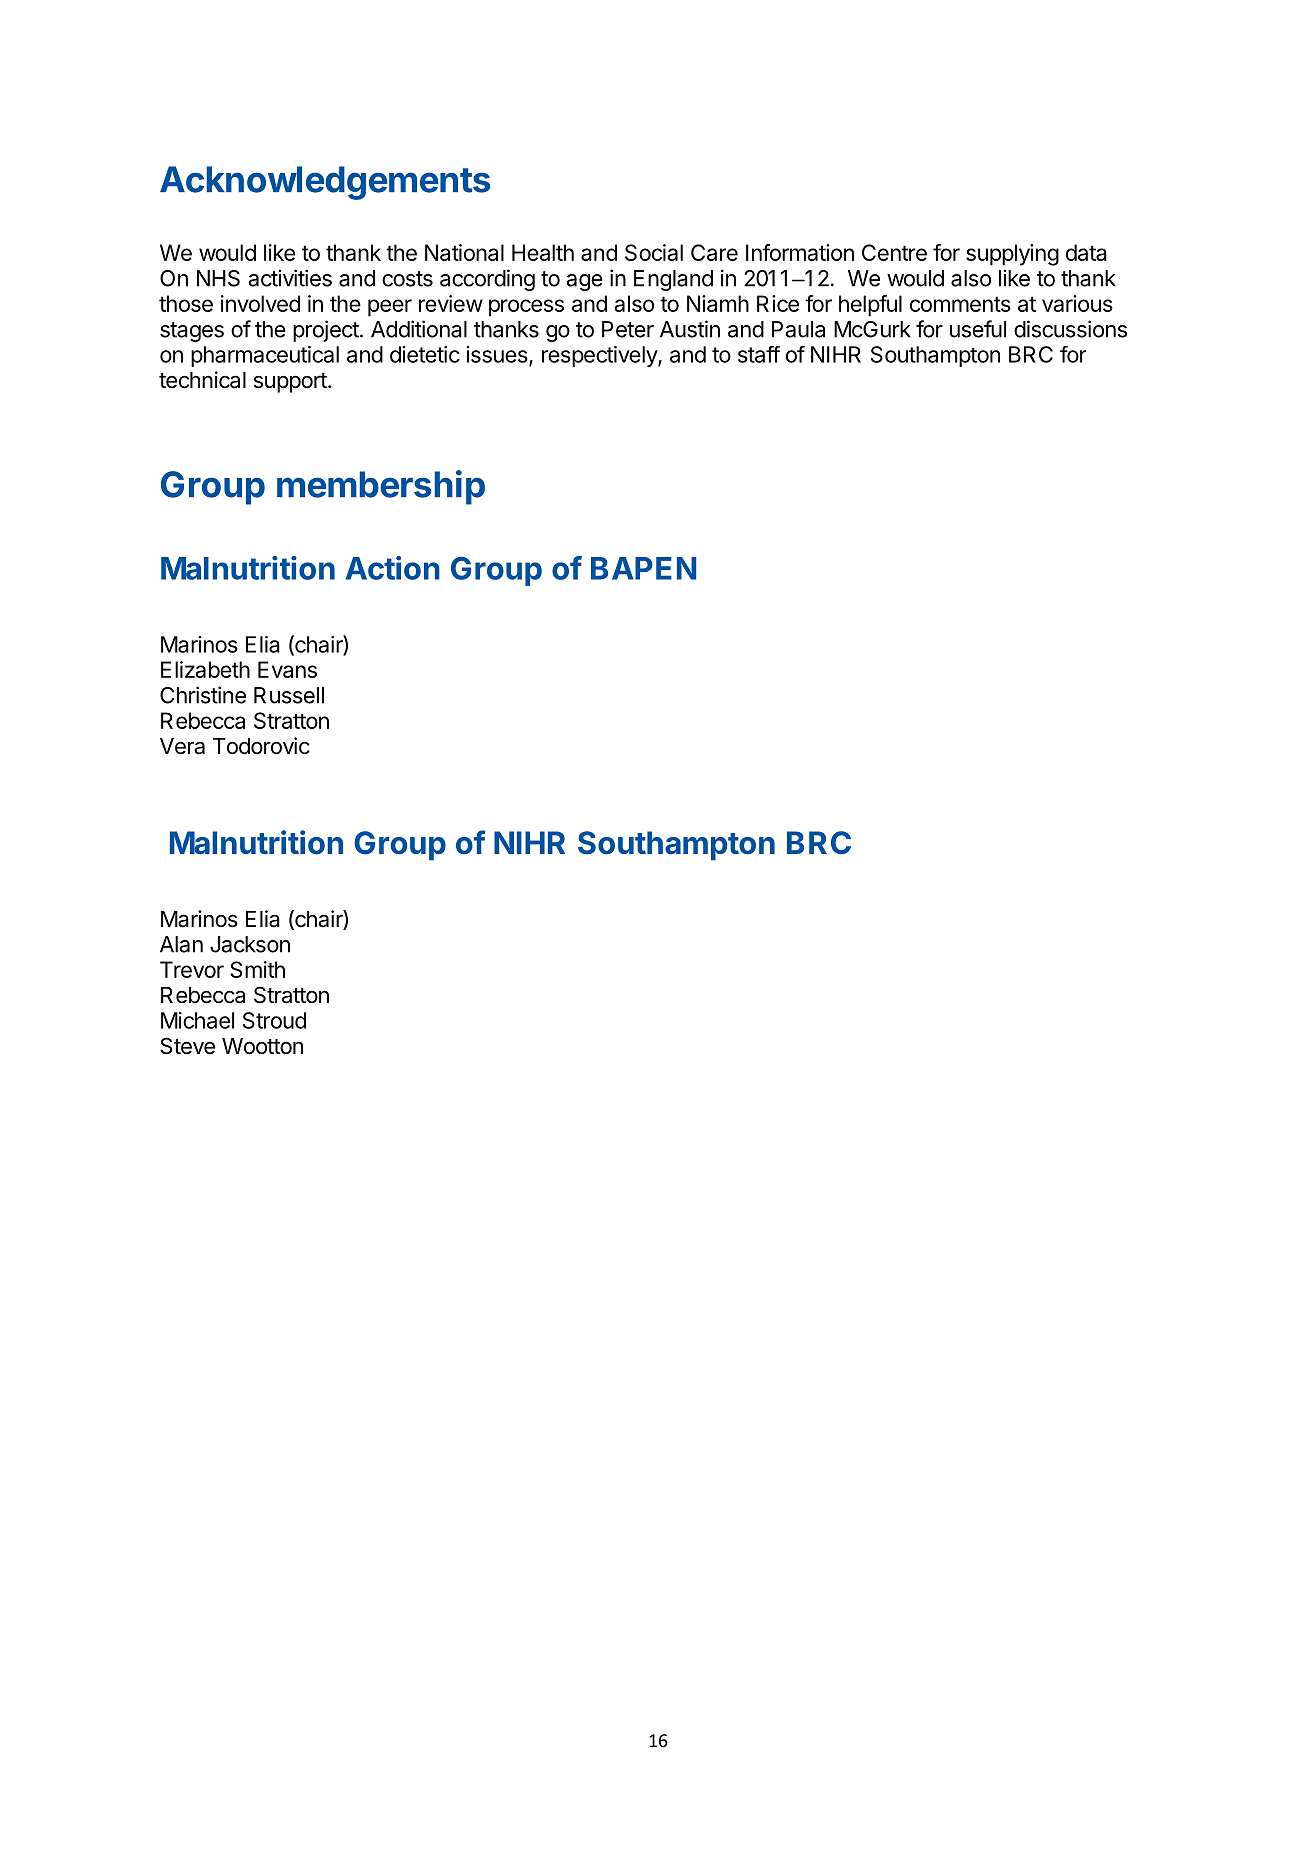 This screenshot has width=1316, height=1861. I want to click on Action, so click(393, 568).
